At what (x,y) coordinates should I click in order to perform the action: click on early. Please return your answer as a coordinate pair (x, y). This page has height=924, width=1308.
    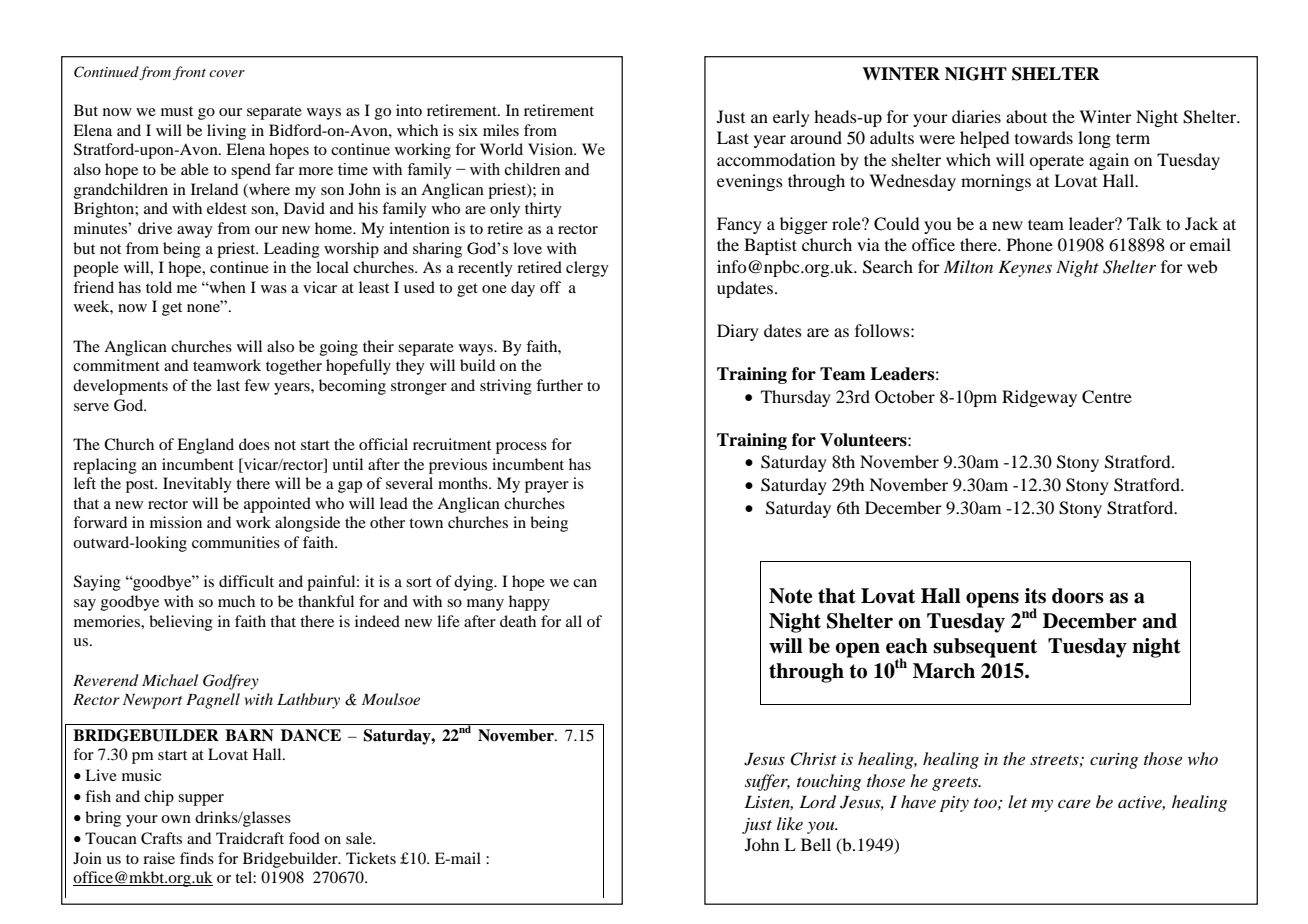
    Looking at the image, I should click on (791, 118).
